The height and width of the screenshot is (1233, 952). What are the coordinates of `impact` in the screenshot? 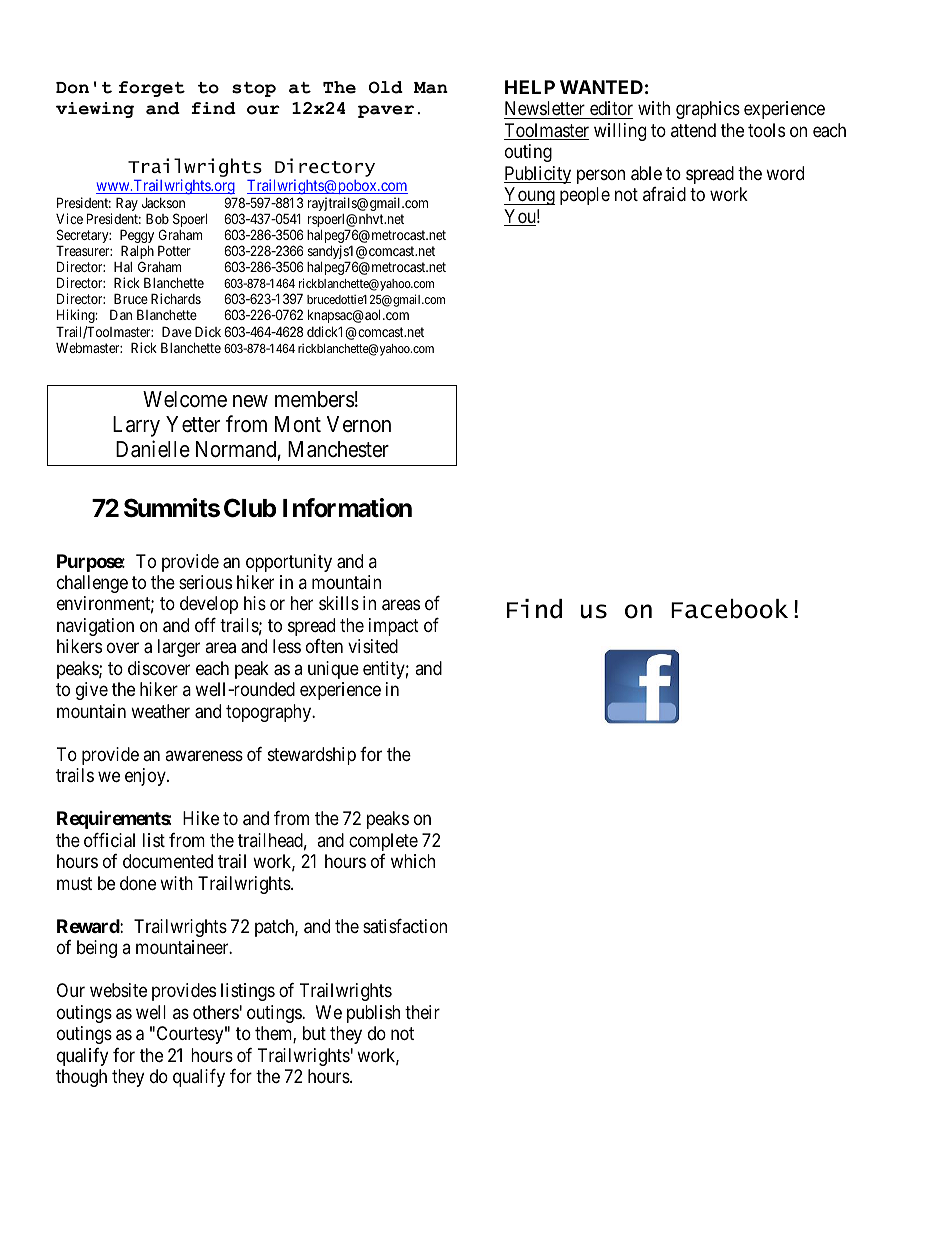 It's located at (394, 627).
